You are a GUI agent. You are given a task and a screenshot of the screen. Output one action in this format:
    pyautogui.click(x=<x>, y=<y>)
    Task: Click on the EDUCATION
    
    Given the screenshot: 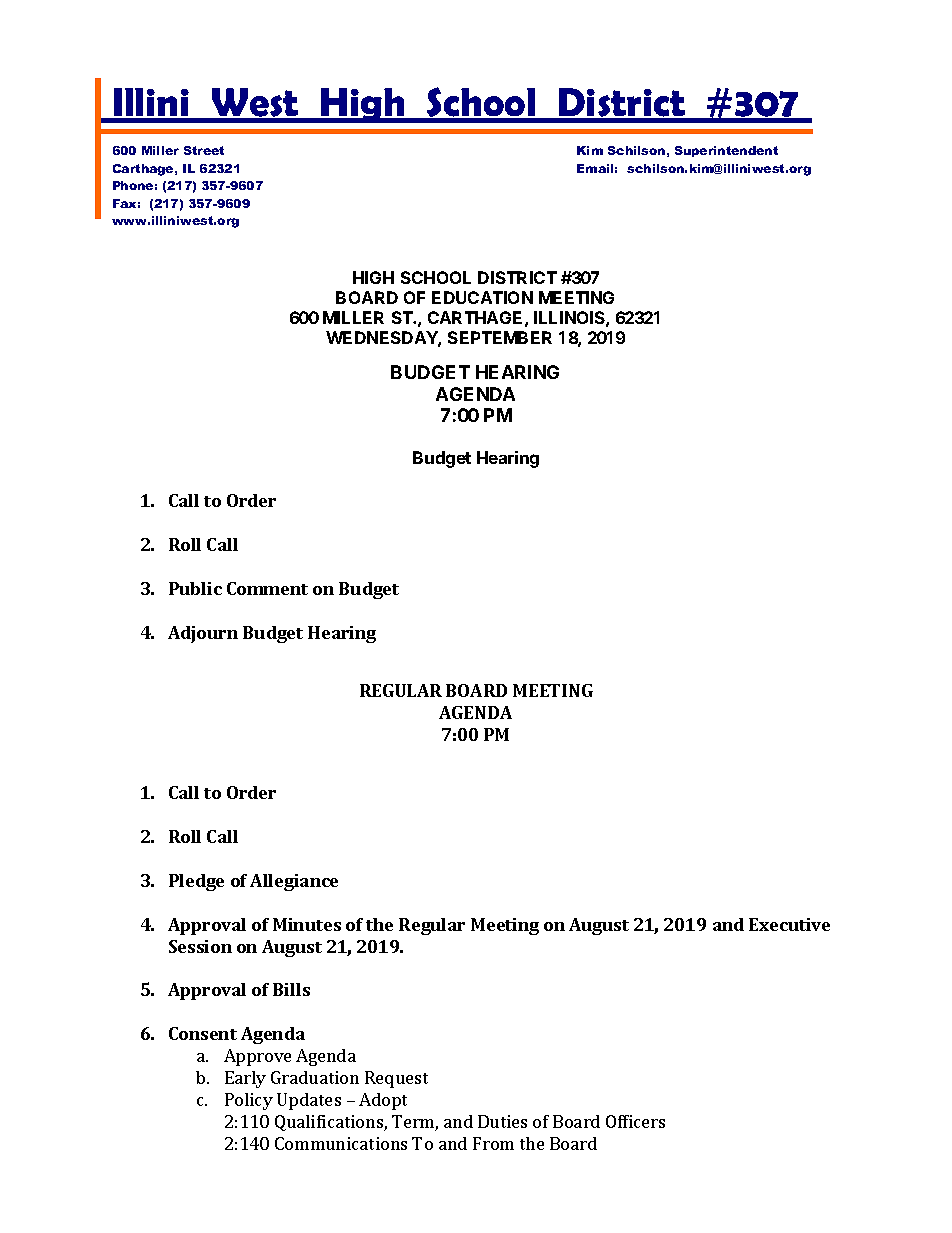 What is the action you would take?
    pyautogui.click(x=482, y=297)
